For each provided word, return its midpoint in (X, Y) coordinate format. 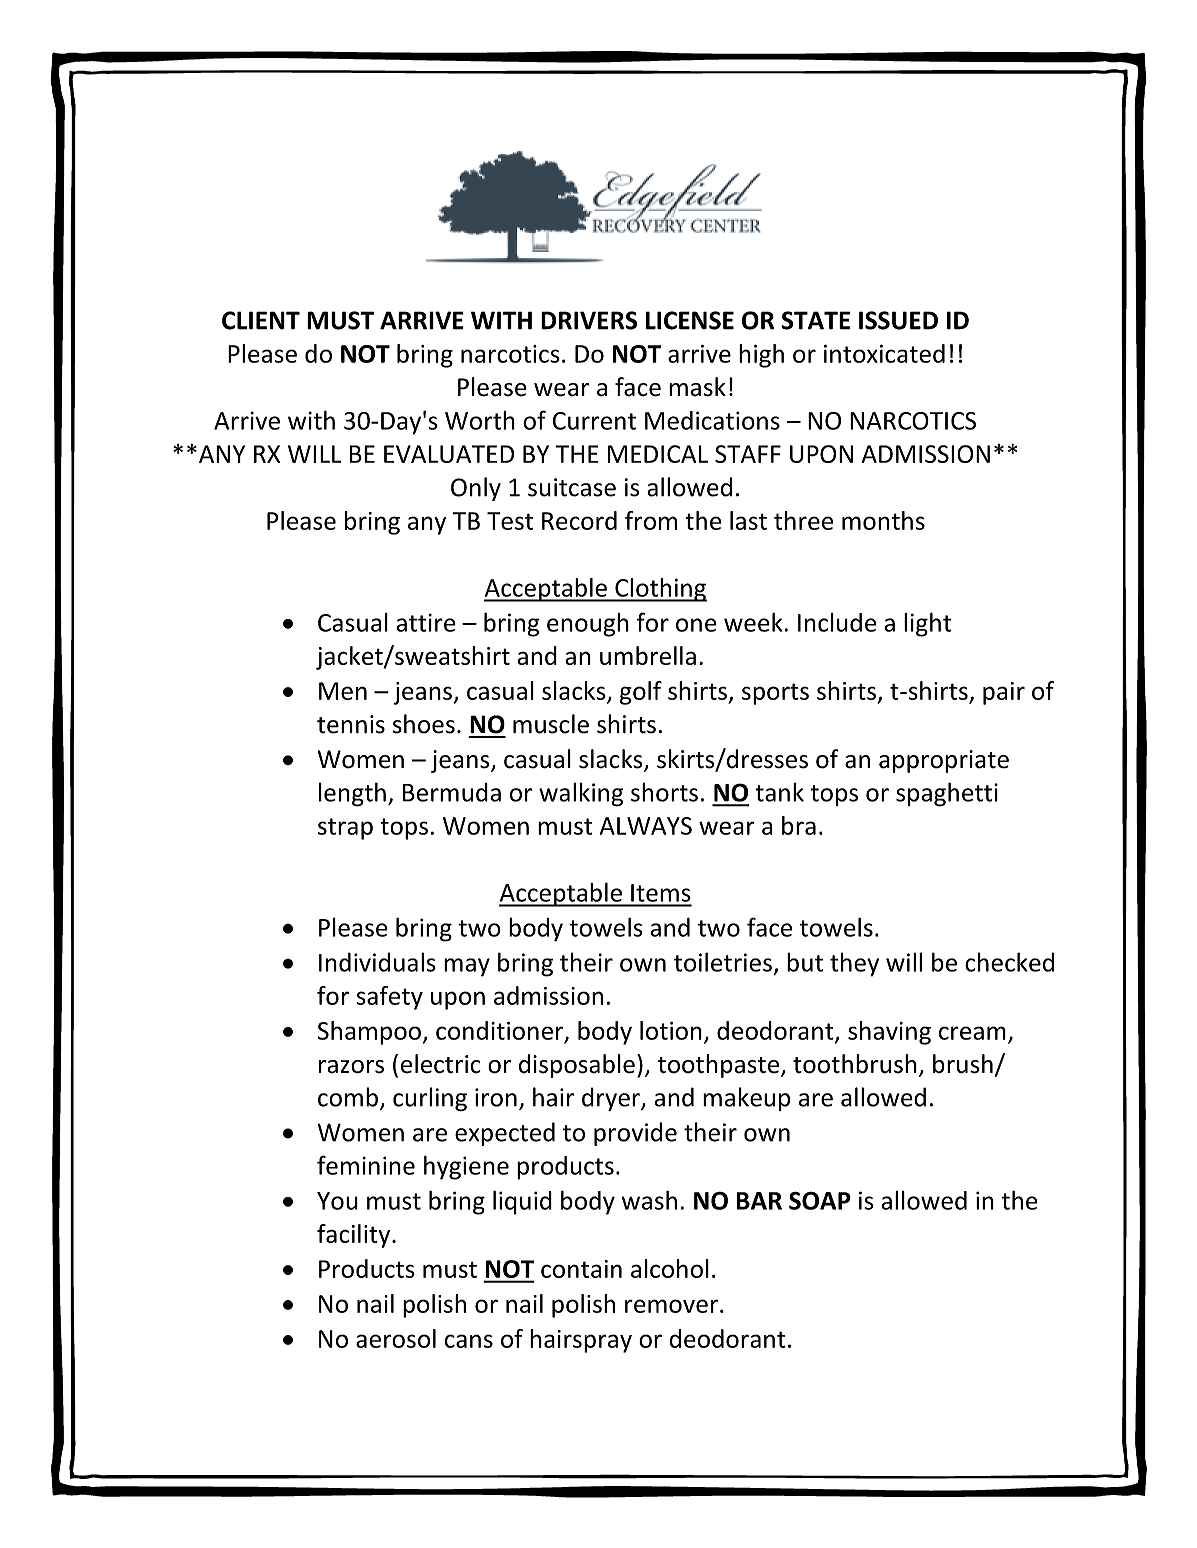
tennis (351, 724)
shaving (889, 1033)
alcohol (670, 1268)
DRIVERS (589, 320)
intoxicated (884, 353)
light (928, 624)
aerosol (396, 1338)
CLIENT (261, 320)
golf (641, 693)
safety (390, 998)
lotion (671, 1030)
